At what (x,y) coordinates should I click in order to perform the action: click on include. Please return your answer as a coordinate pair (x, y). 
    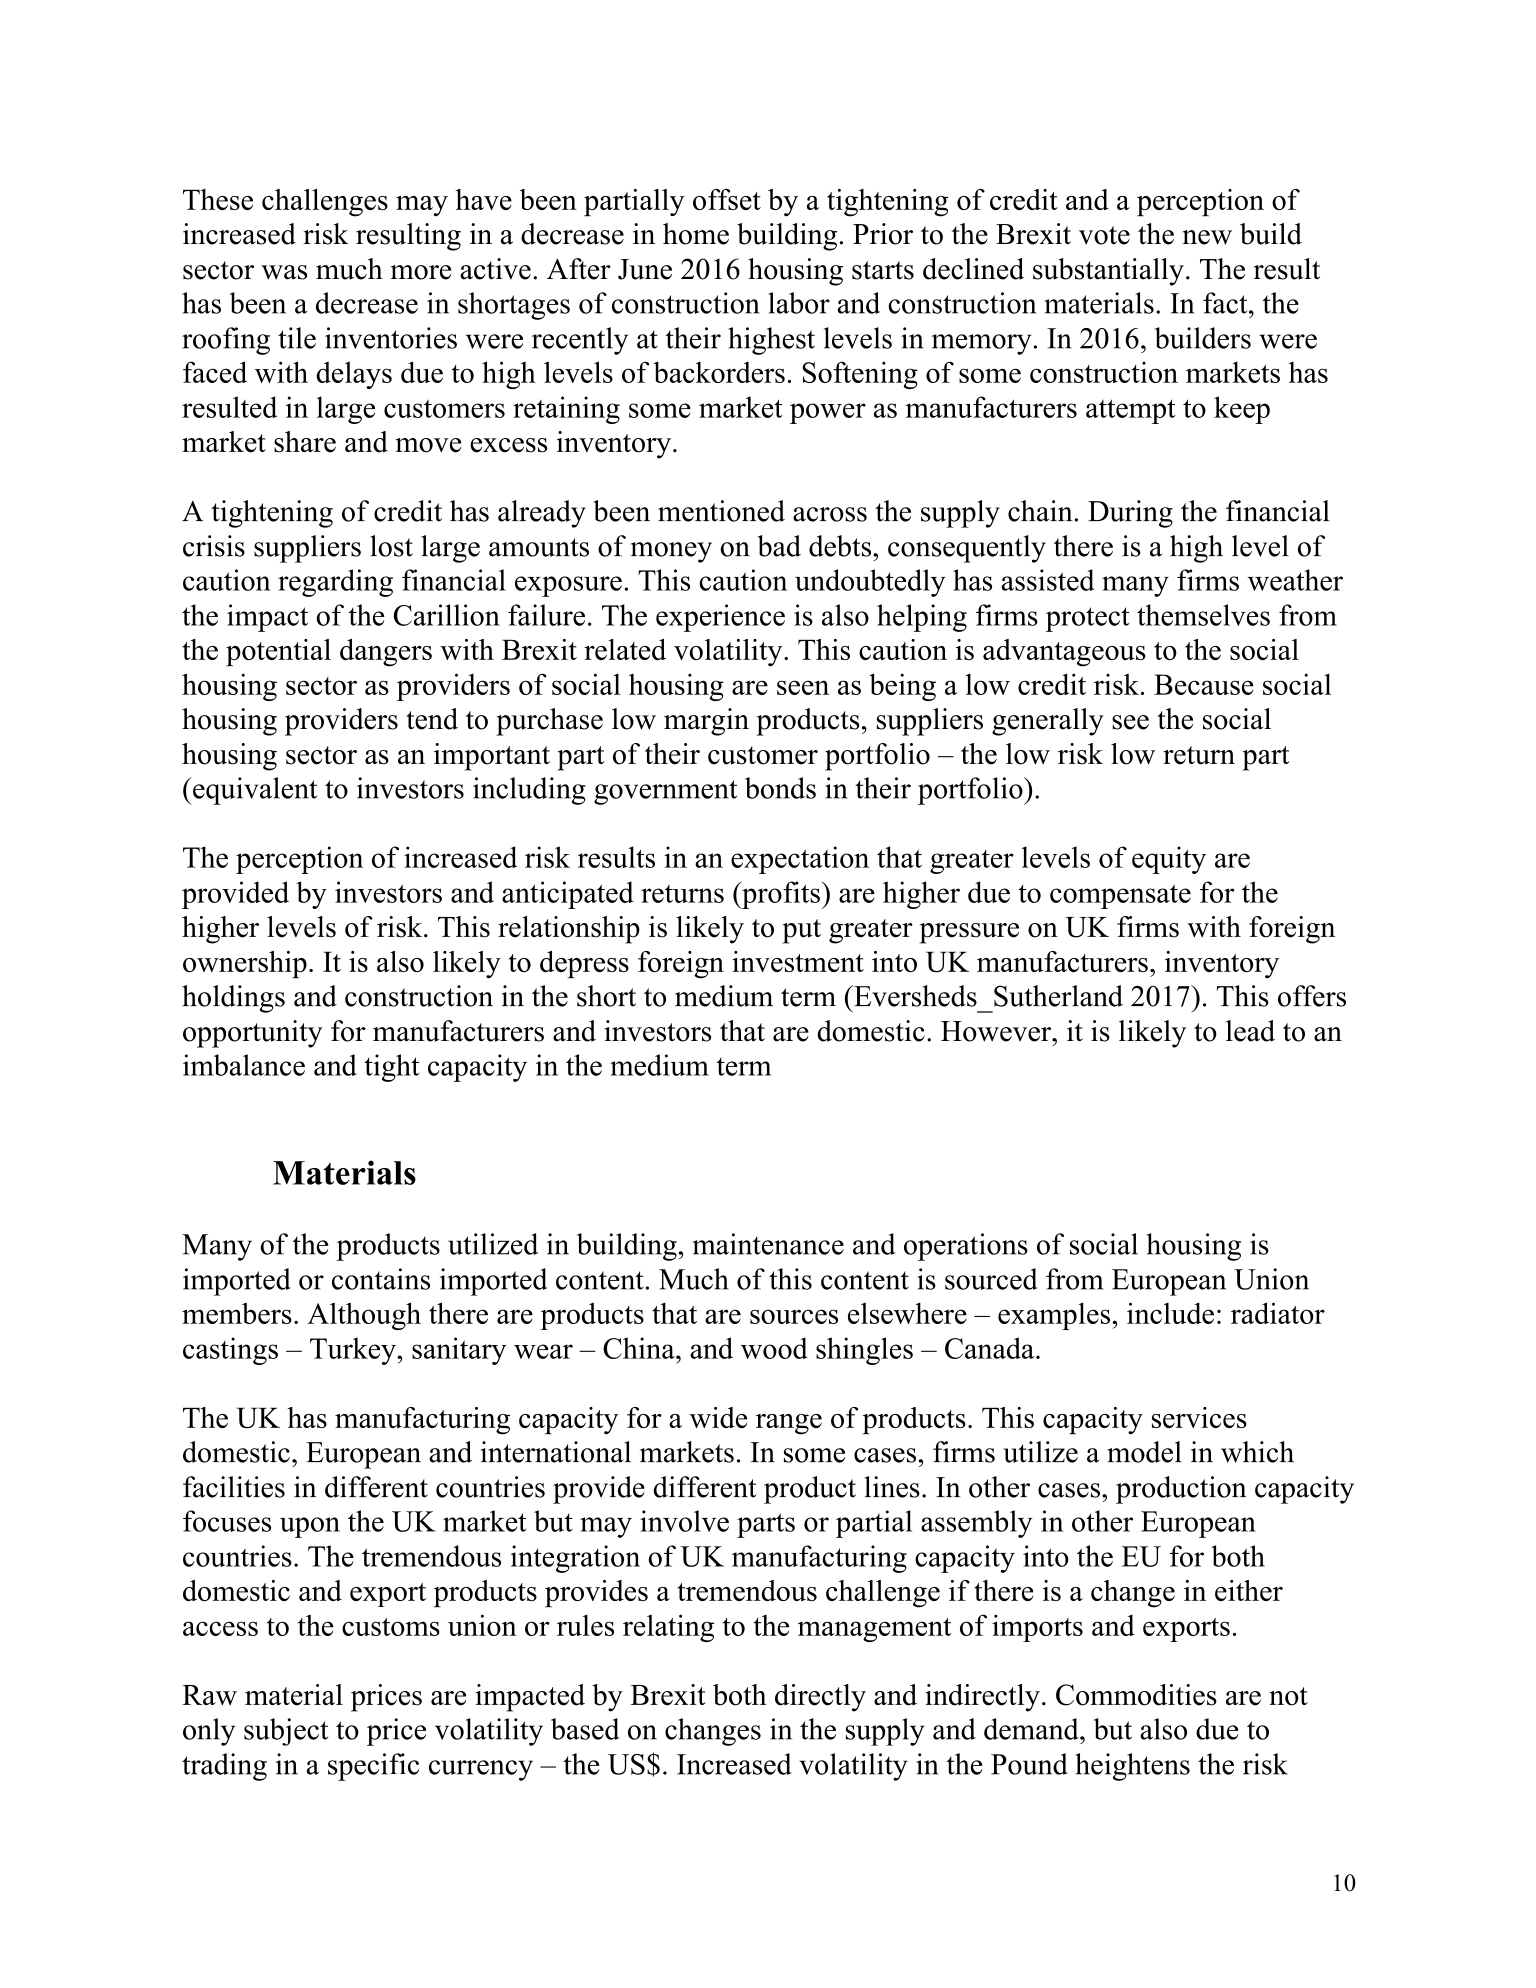
    Looking at the image, I should click on (1170, 1313).
